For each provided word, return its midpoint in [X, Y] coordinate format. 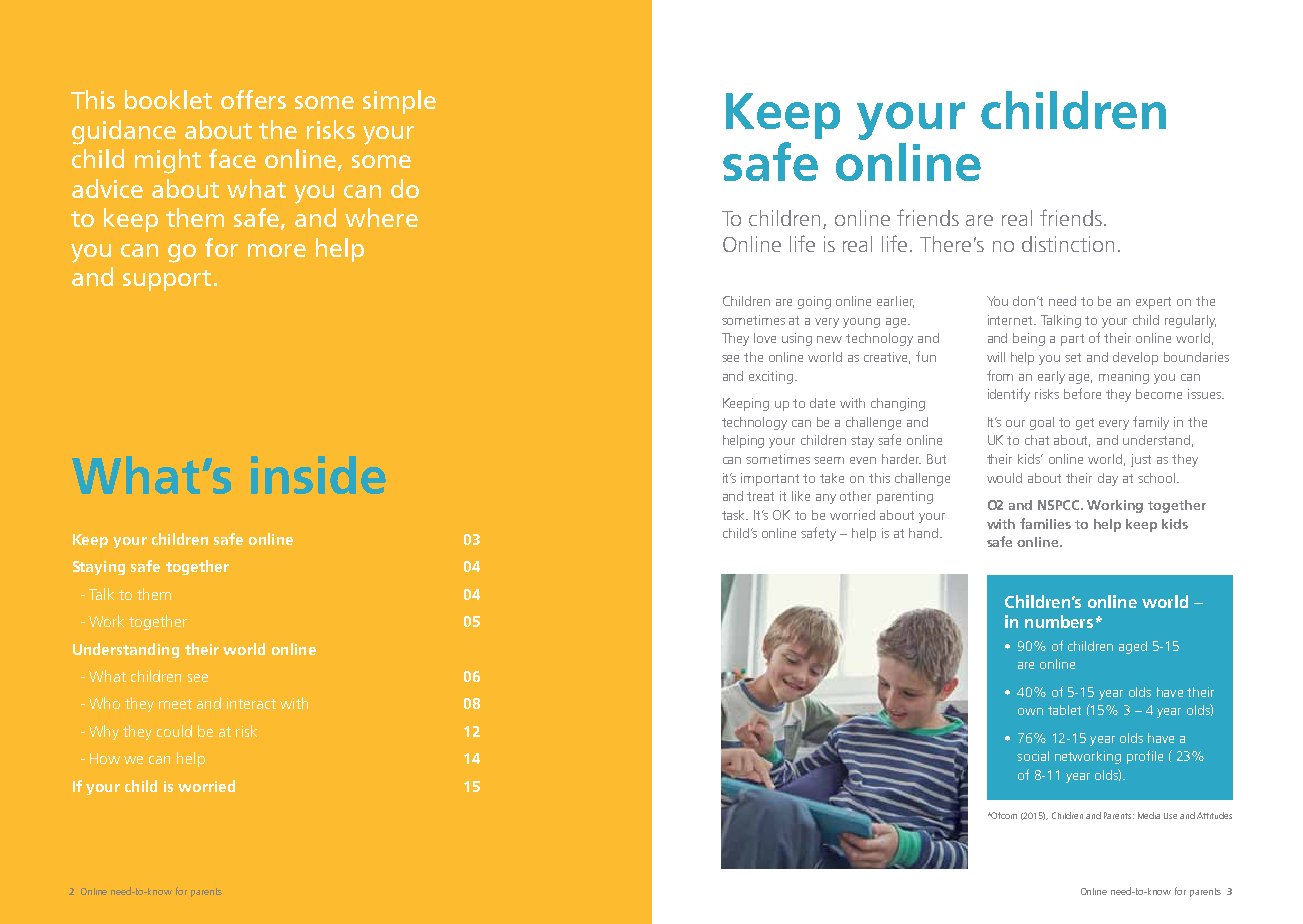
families [1045, 523]
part [1072, 340]
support [167, 280]
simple [399, 102]
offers [253, 99]
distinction [1068, 244]
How [105, 758]
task [735, 515]
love [765, 338]
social [1033, 756]
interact [251, 703]
